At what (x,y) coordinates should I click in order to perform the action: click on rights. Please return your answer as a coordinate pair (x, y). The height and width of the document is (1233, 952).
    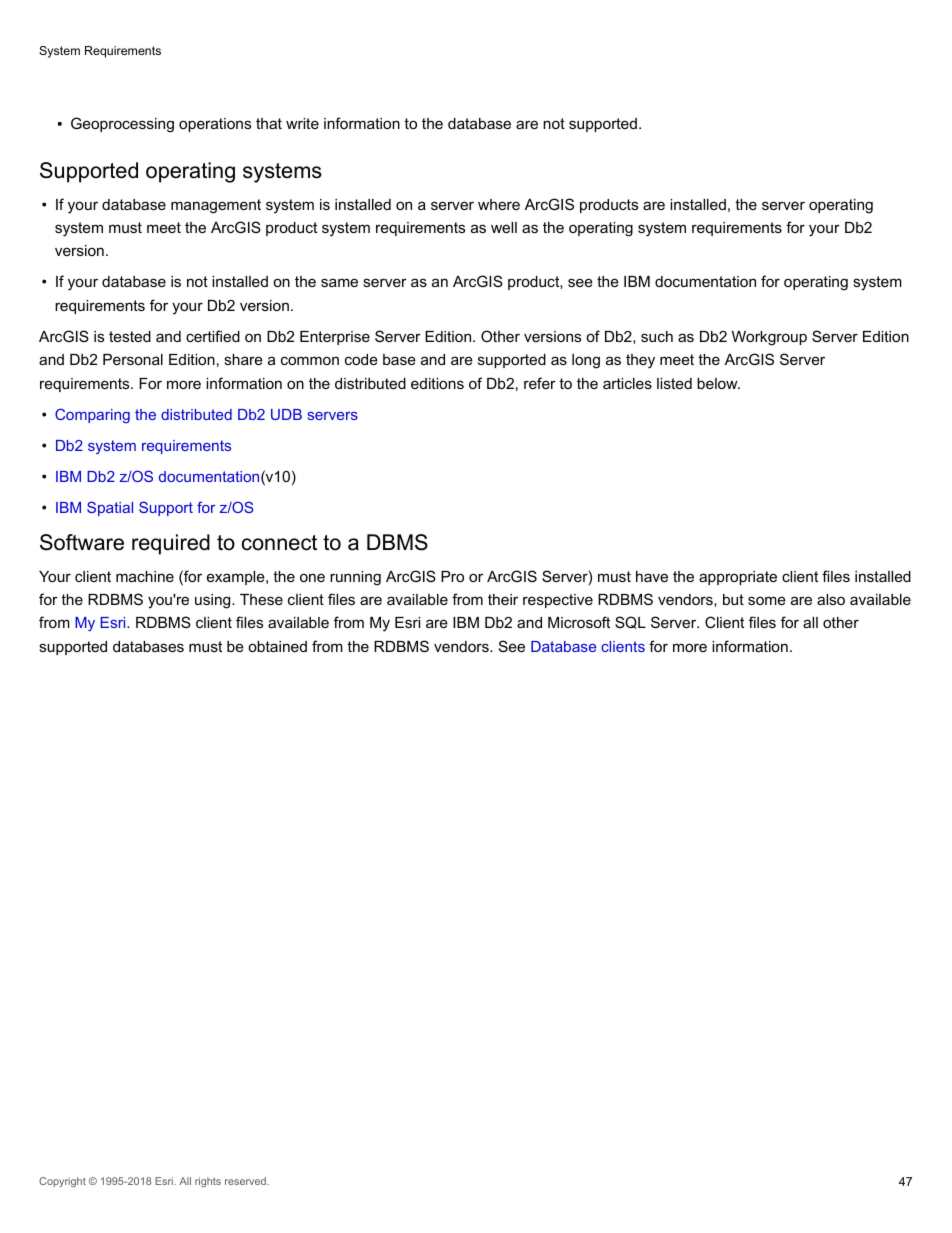
    Looking at the image, I should click on (208, 1182).
